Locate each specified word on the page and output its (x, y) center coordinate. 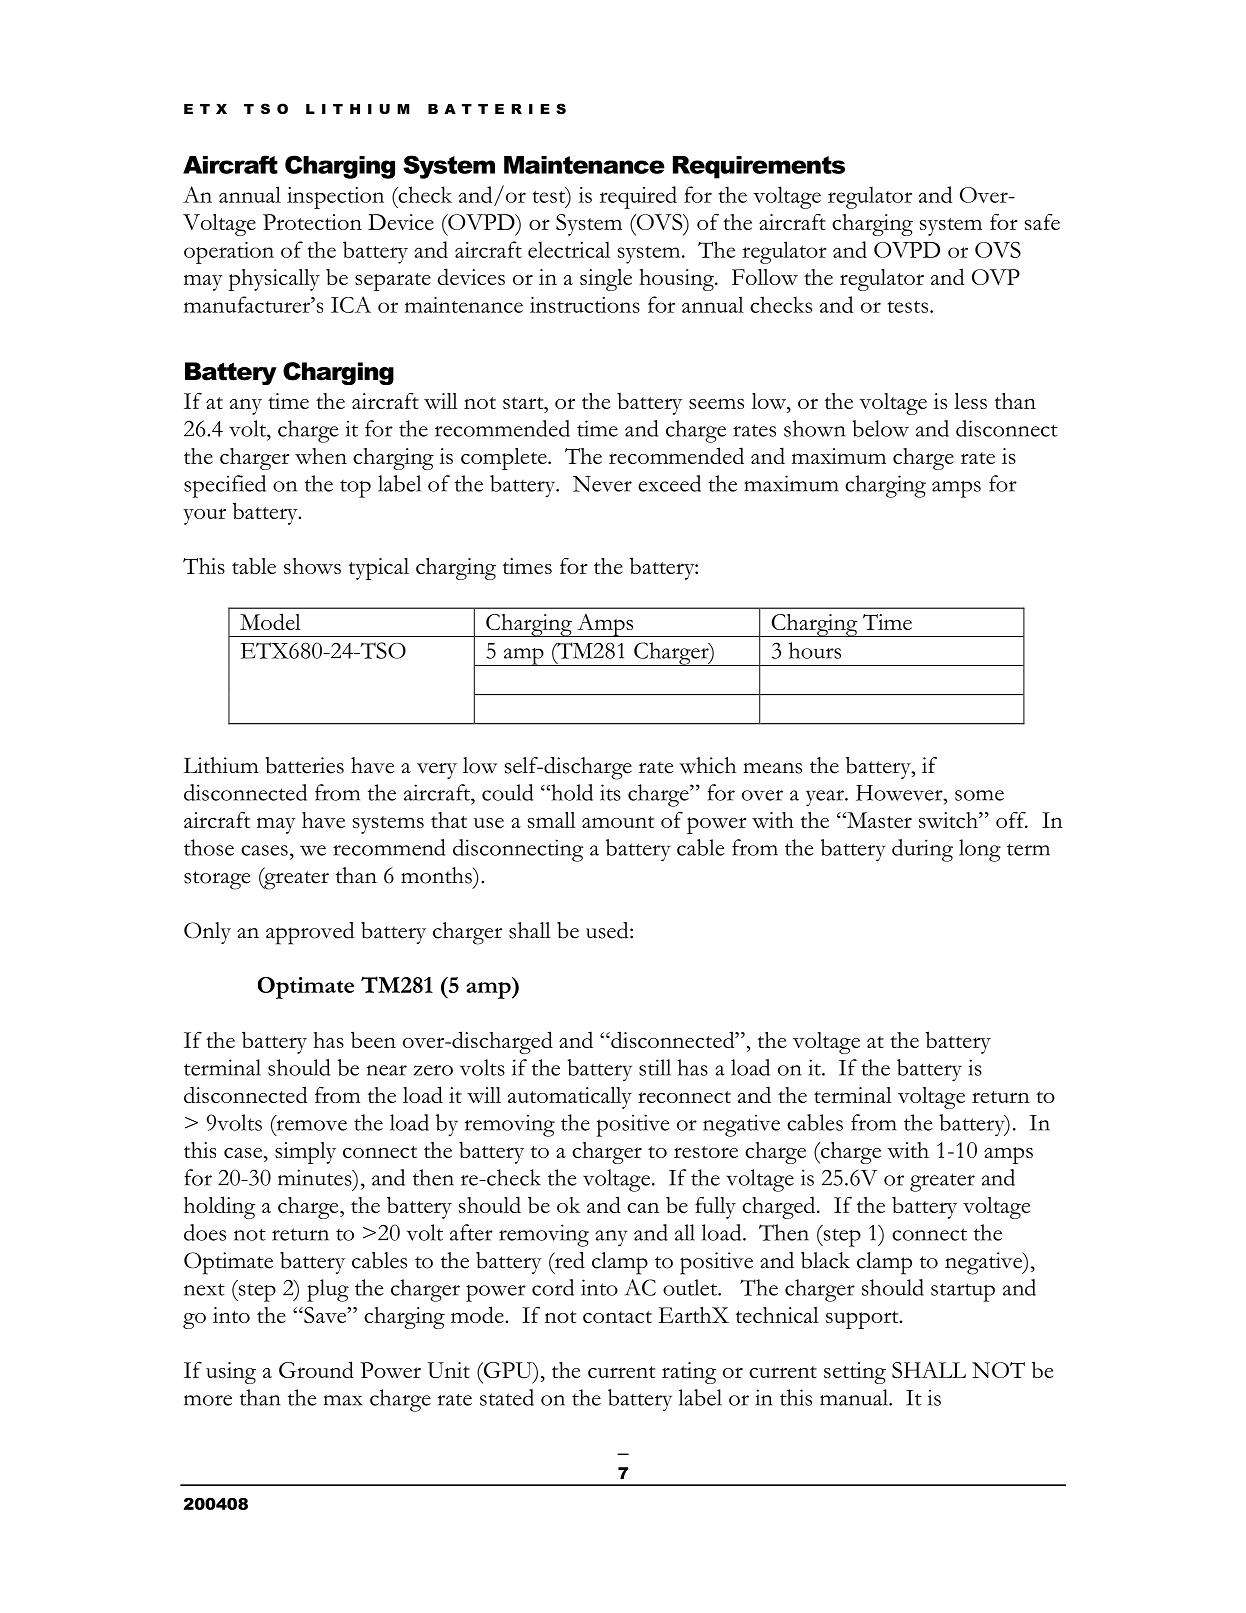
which (707, 765)
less (970, 401)
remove (310, 1124)
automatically (570, 1098)
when (321, 456)
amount (618, 822)
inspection (335, 198)
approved (310, 933)
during (922, 850)
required (638, 197)
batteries (304, 765)
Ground (316, 1369)
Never (602, 484)
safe (1042, 222)
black (825, 1260)
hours (815, 650)
